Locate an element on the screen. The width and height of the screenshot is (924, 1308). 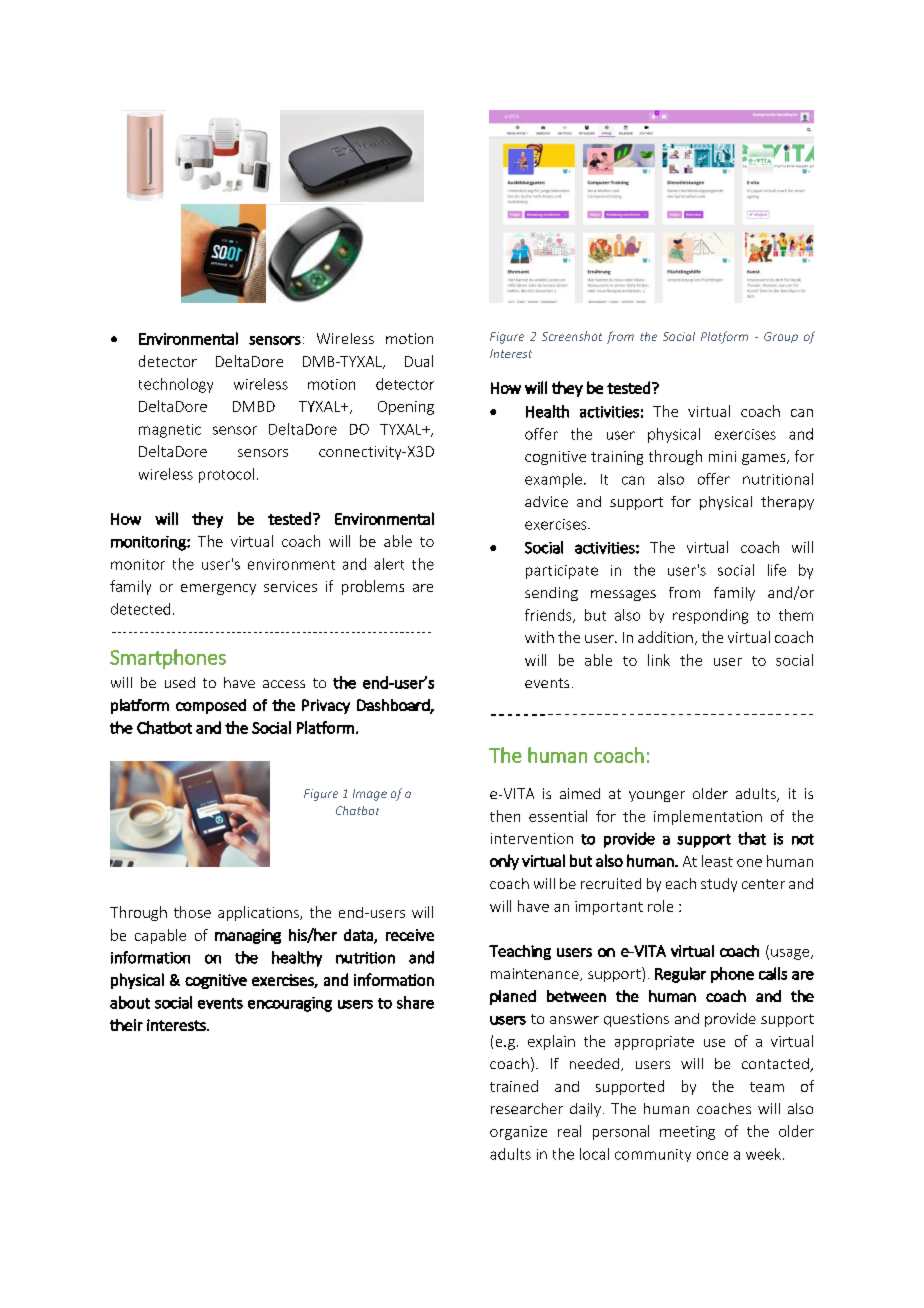
technology is located at coordinates (176, 385).
